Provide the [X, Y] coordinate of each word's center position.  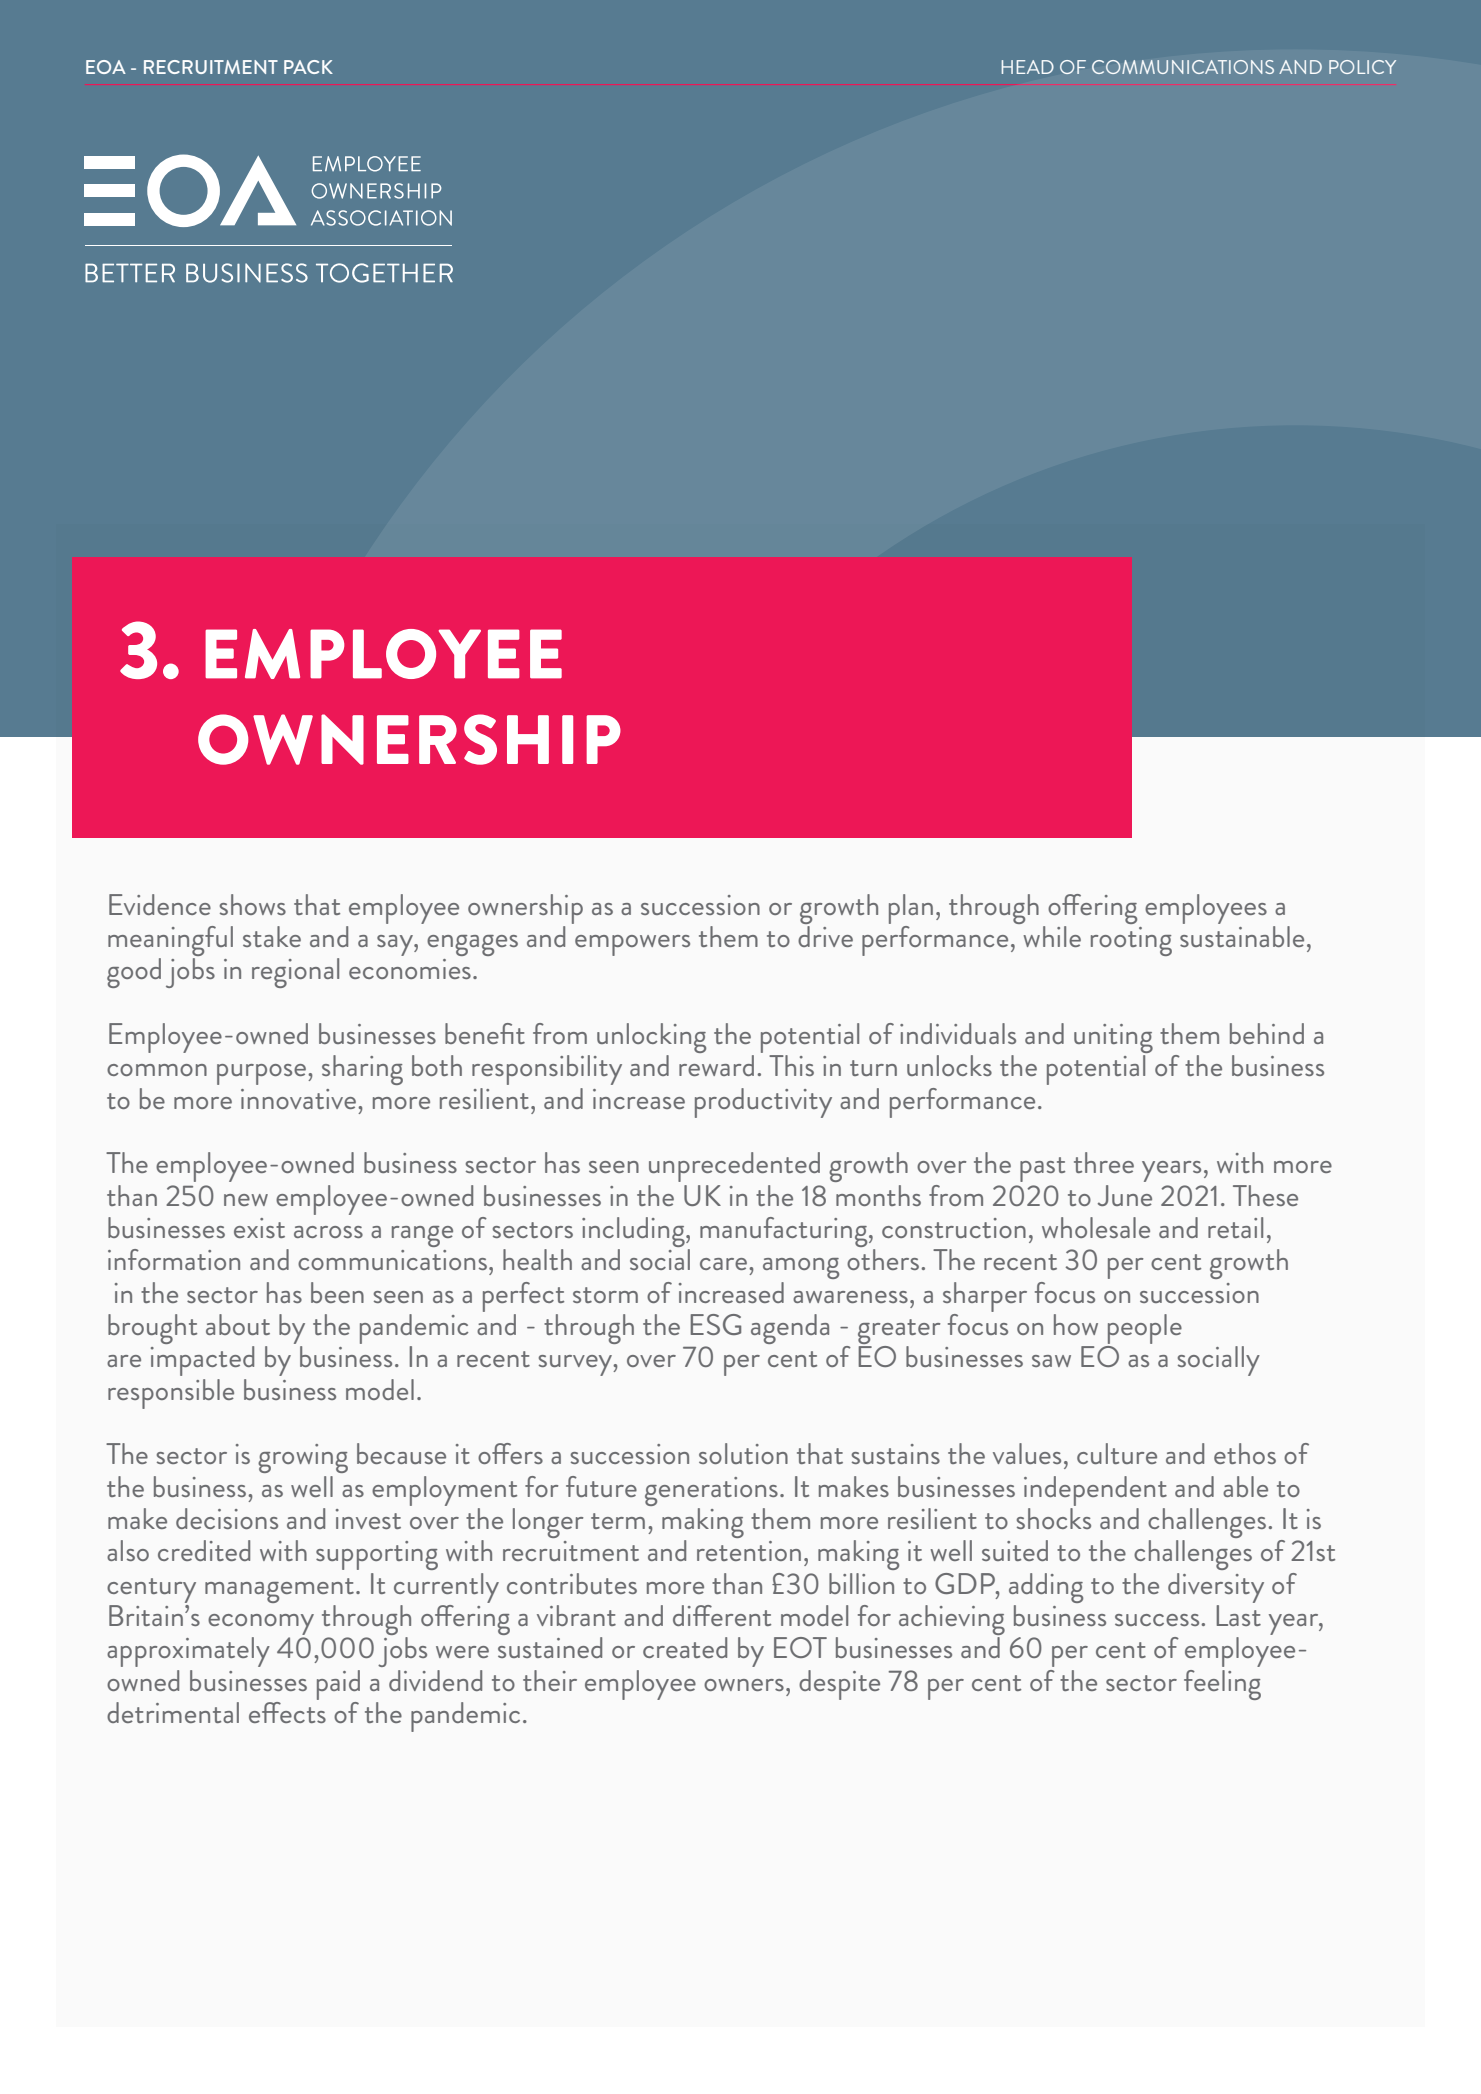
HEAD [1028, 67]
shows [253, 904]
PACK [308, 67]
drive [825, 936]
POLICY [1362, 67]
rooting [1131, 941]
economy [261, 1624]
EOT [800, 1647]
